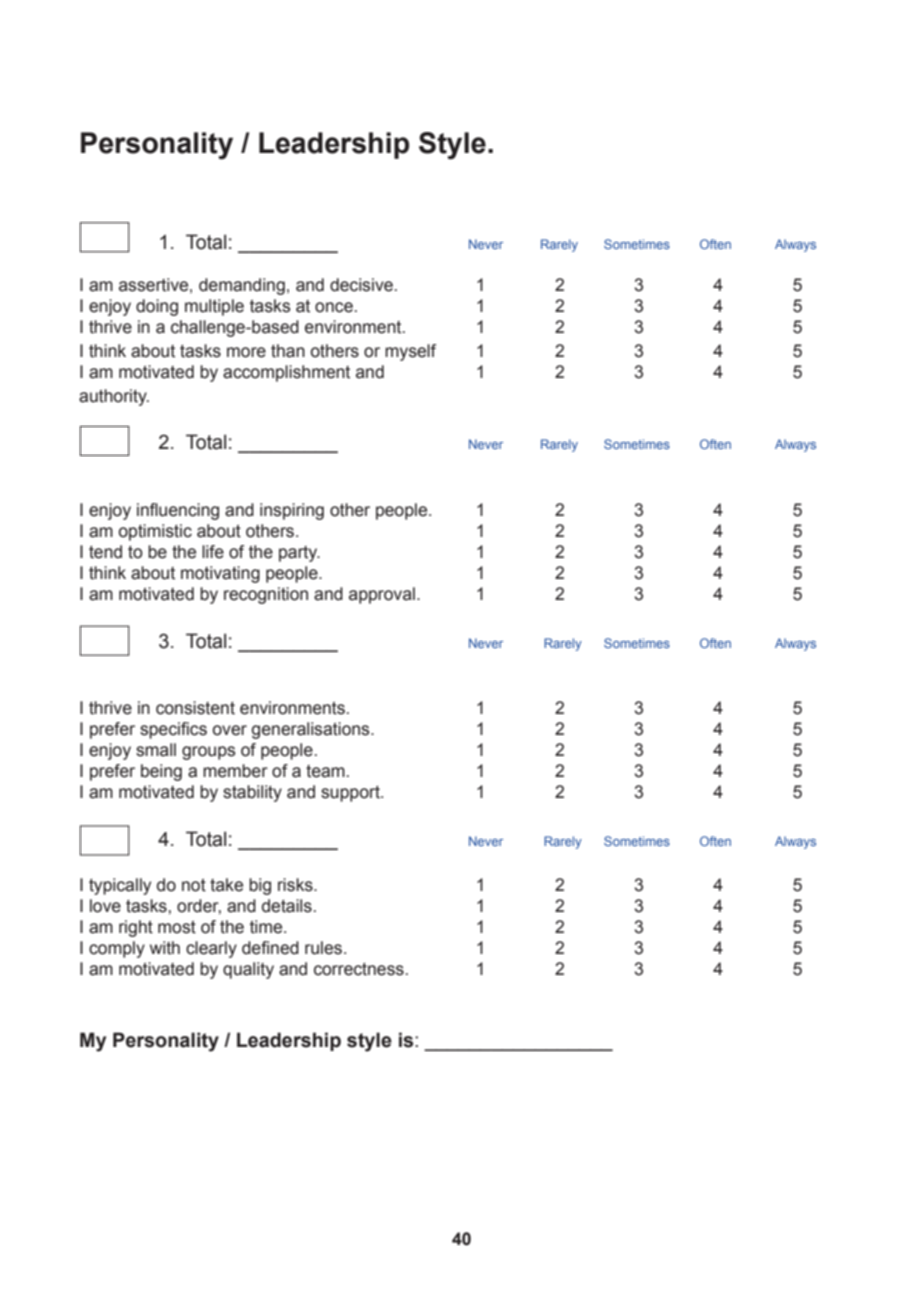  What do you see at coordinates (136, 928) in the document?
I see `right` at bounding box center [136, 928].
